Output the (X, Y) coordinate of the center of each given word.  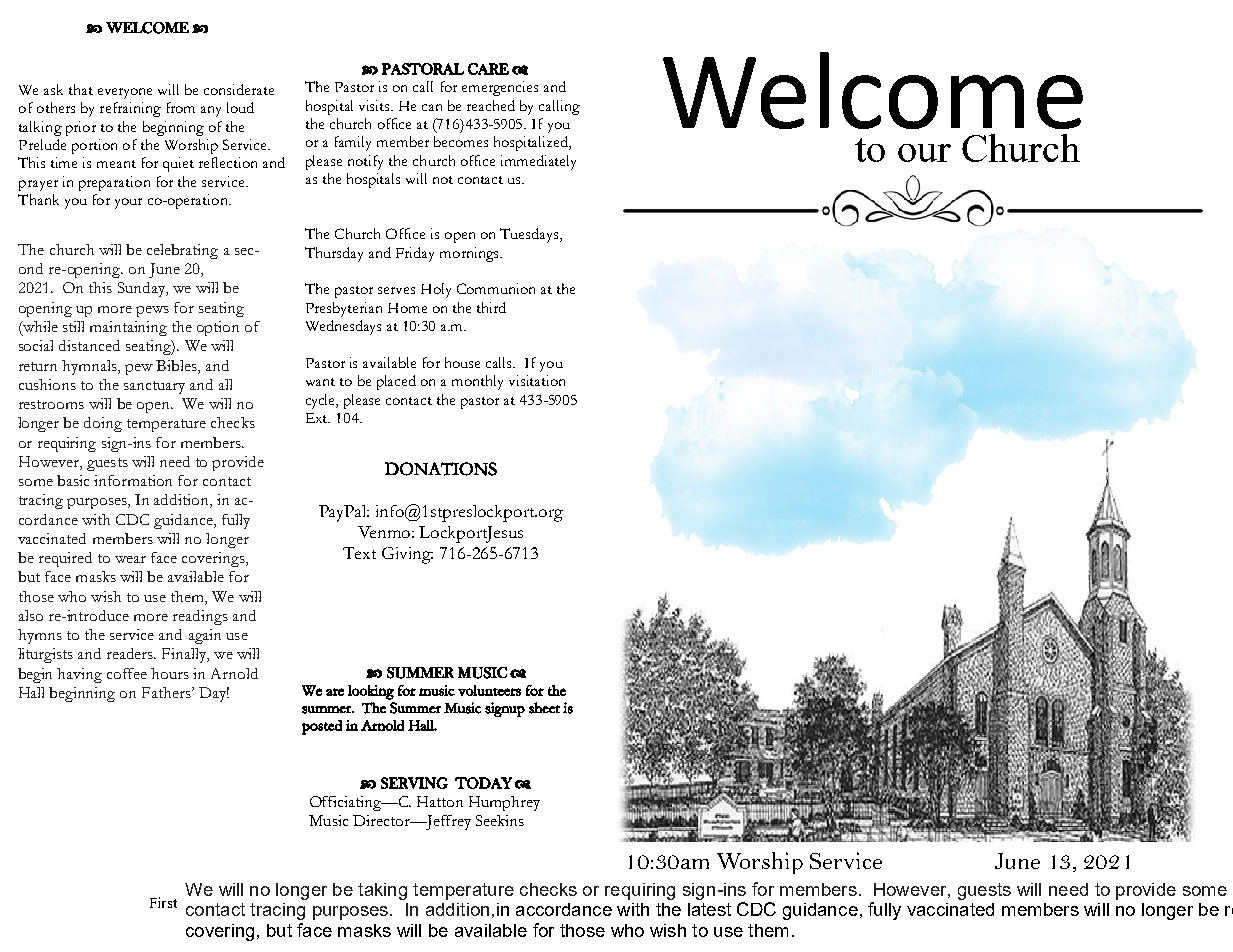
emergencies (500, 88)
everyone (125, 93)
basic (73, 480)
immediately (538, 162)
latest (709, 909)
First (163, 902)
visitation (537, 380)
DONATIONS (441, 469)
